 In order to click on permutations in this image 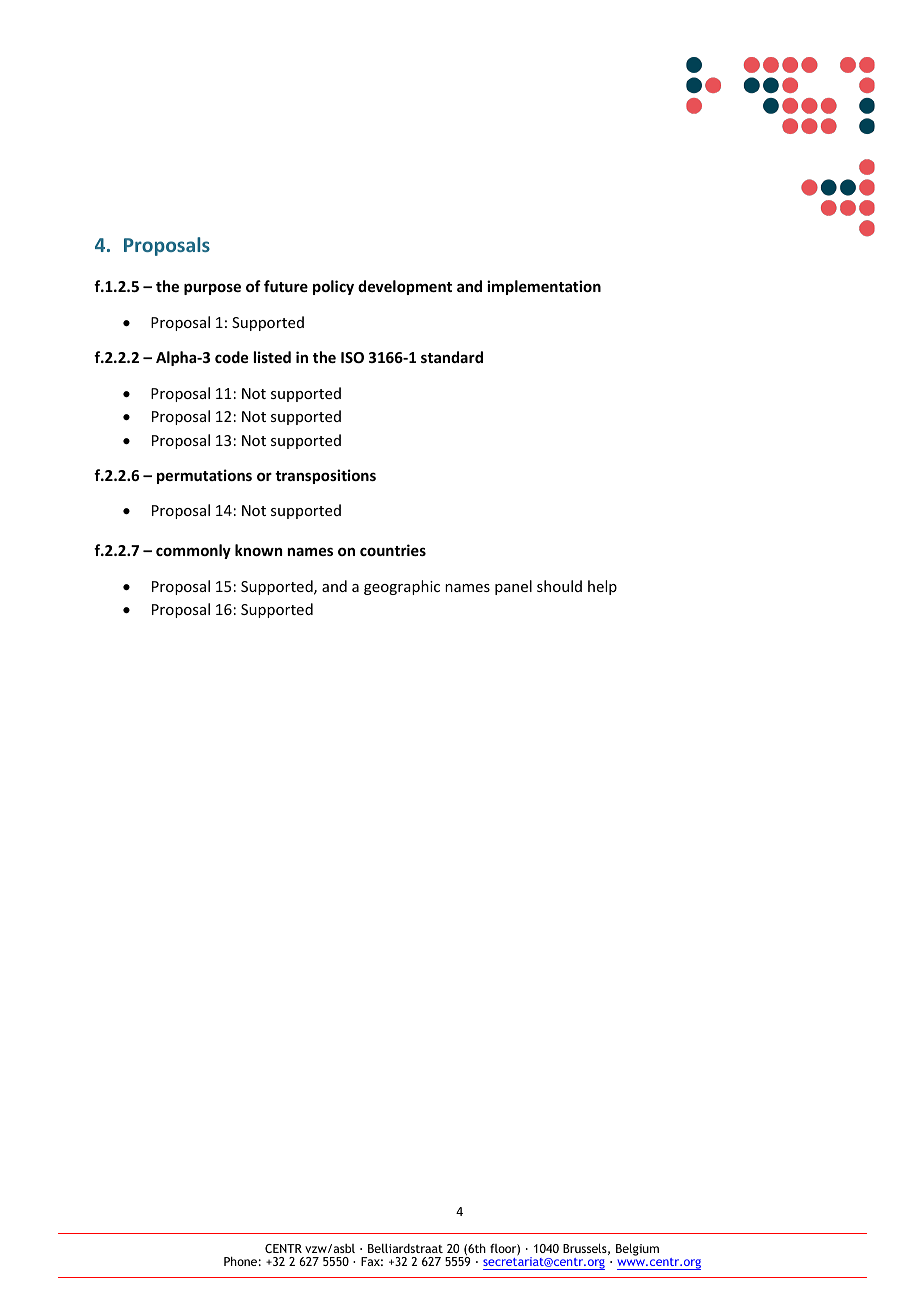, I will do `click(204, 476)`.
